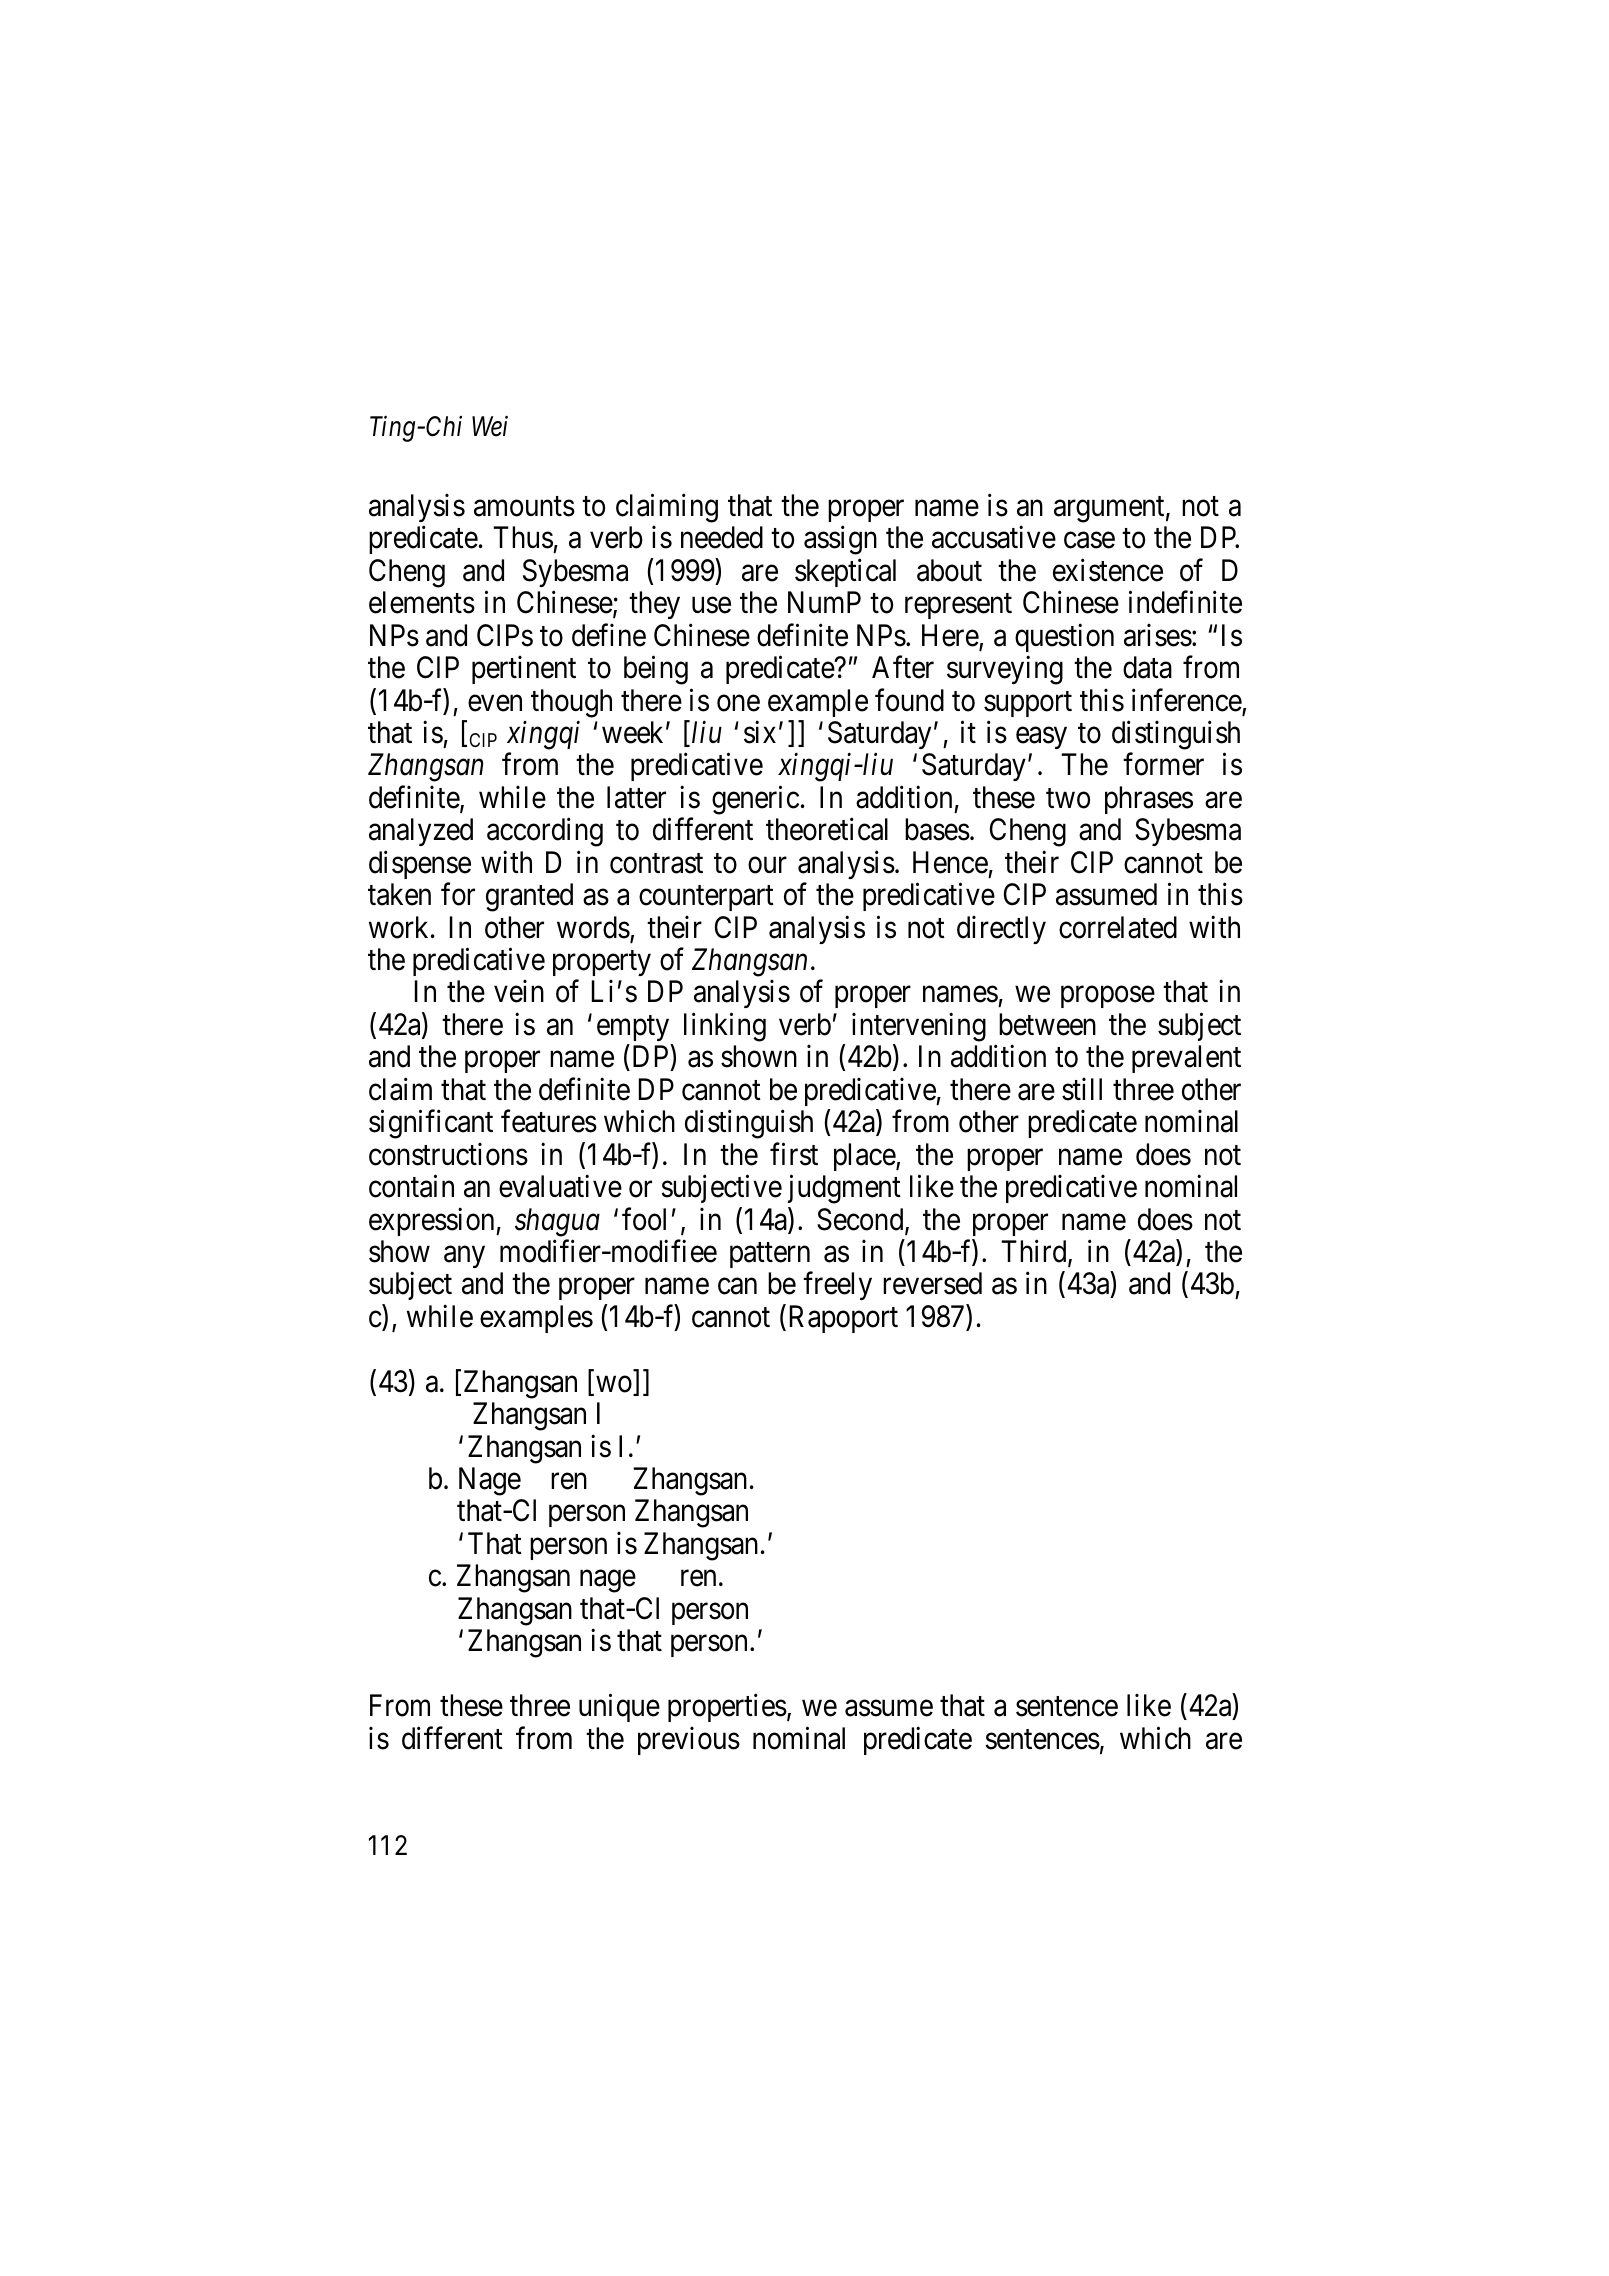 The width and height of the document is (1609, 2276). Describe the element at coordinates (549, 1121) in the document. I see `features` at that location.
